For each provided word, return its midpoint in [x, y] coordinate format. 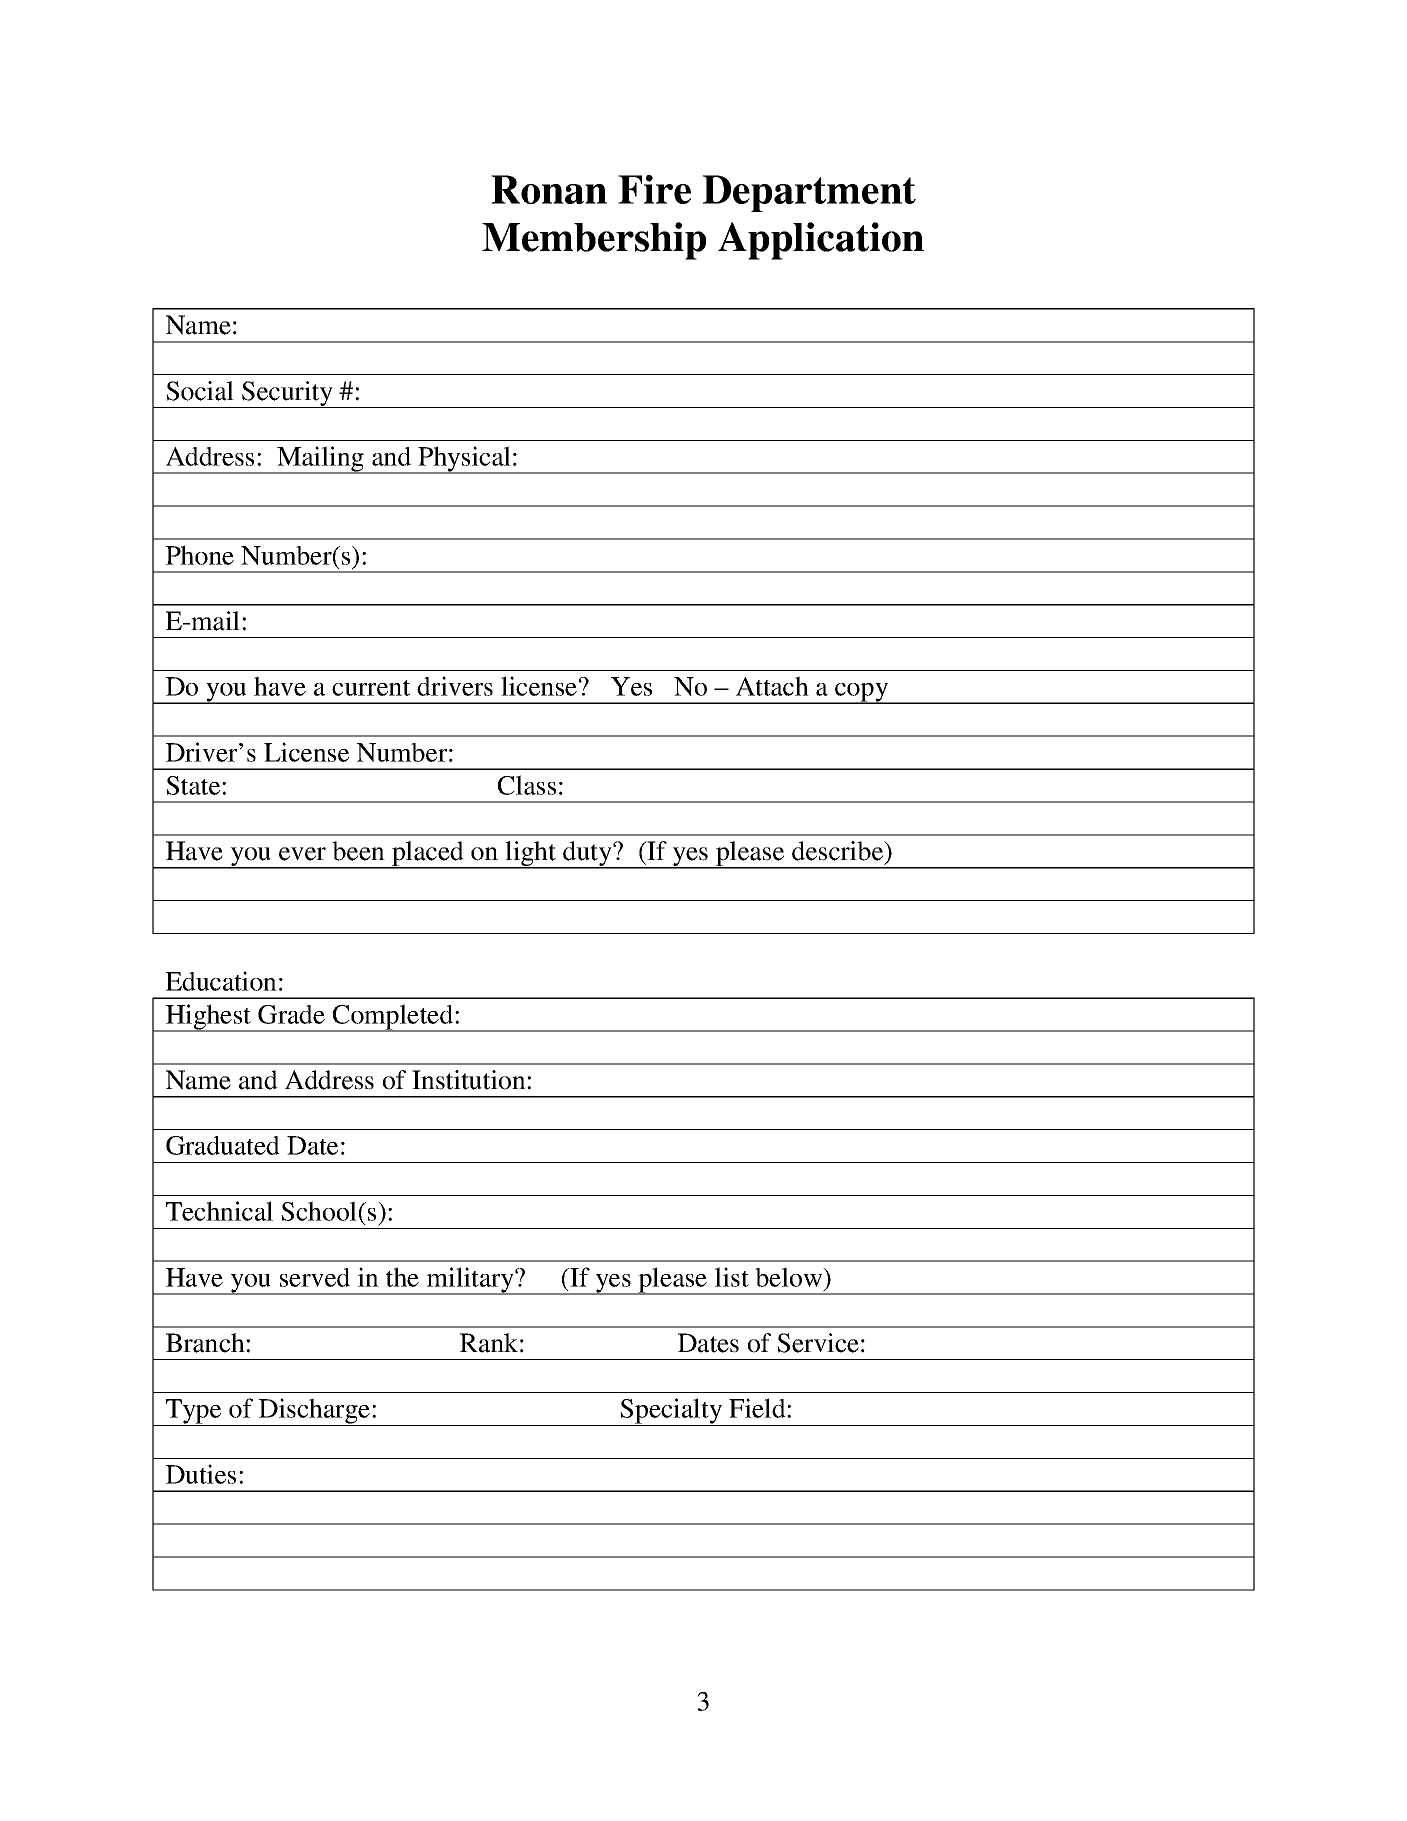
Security [287, 394]
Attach [772, 686]
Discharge [315, 1412]
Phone [200, 555]
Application [821, 241]
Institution [470, 1080]
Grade [291, 1014]
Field [758, 1408]
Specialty [672, 1412]
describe [839, 851]
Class [527, 785]
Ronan [549, 189]
